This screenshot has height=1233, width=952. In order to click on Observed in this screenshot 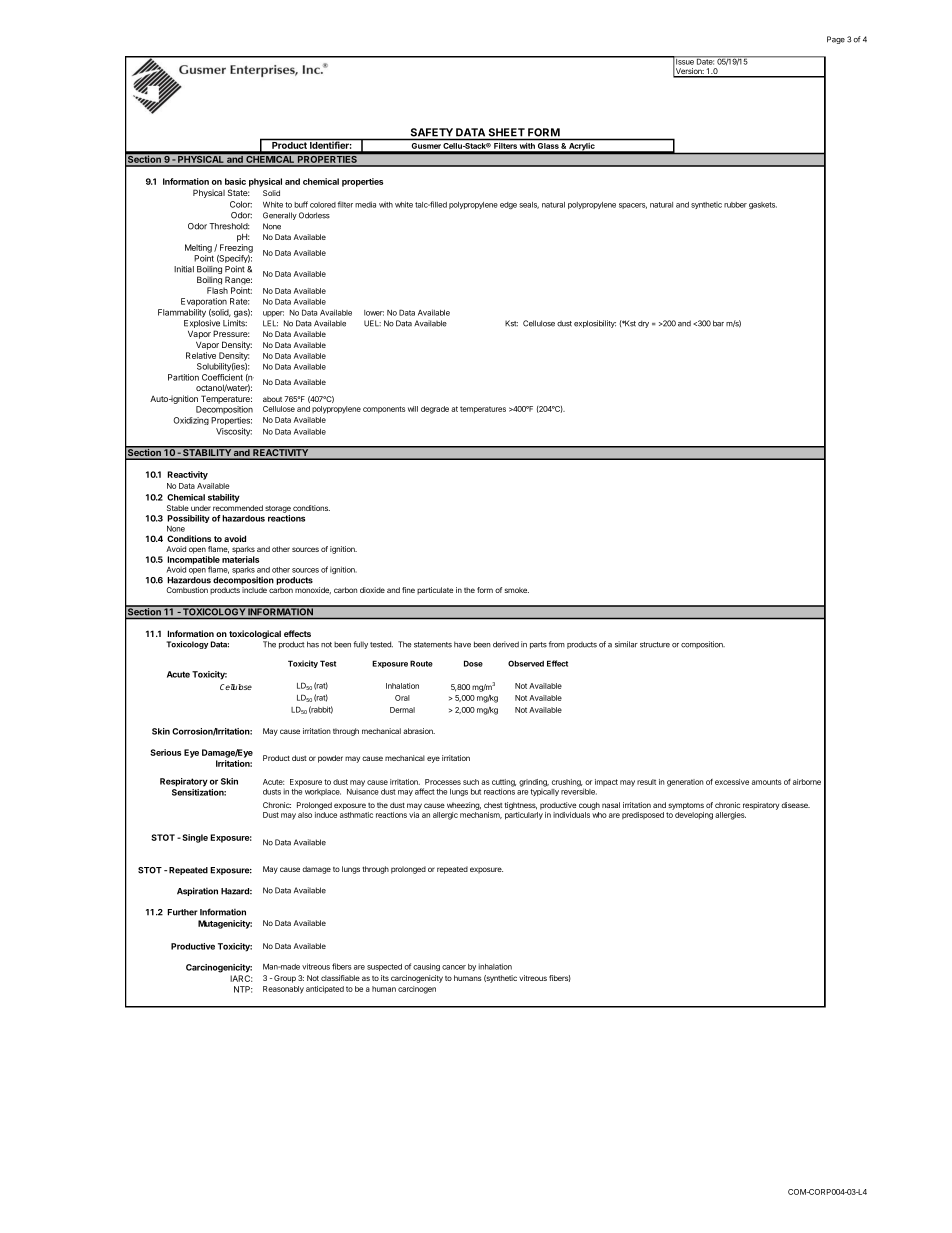, I will do `click(526, 663)`.
